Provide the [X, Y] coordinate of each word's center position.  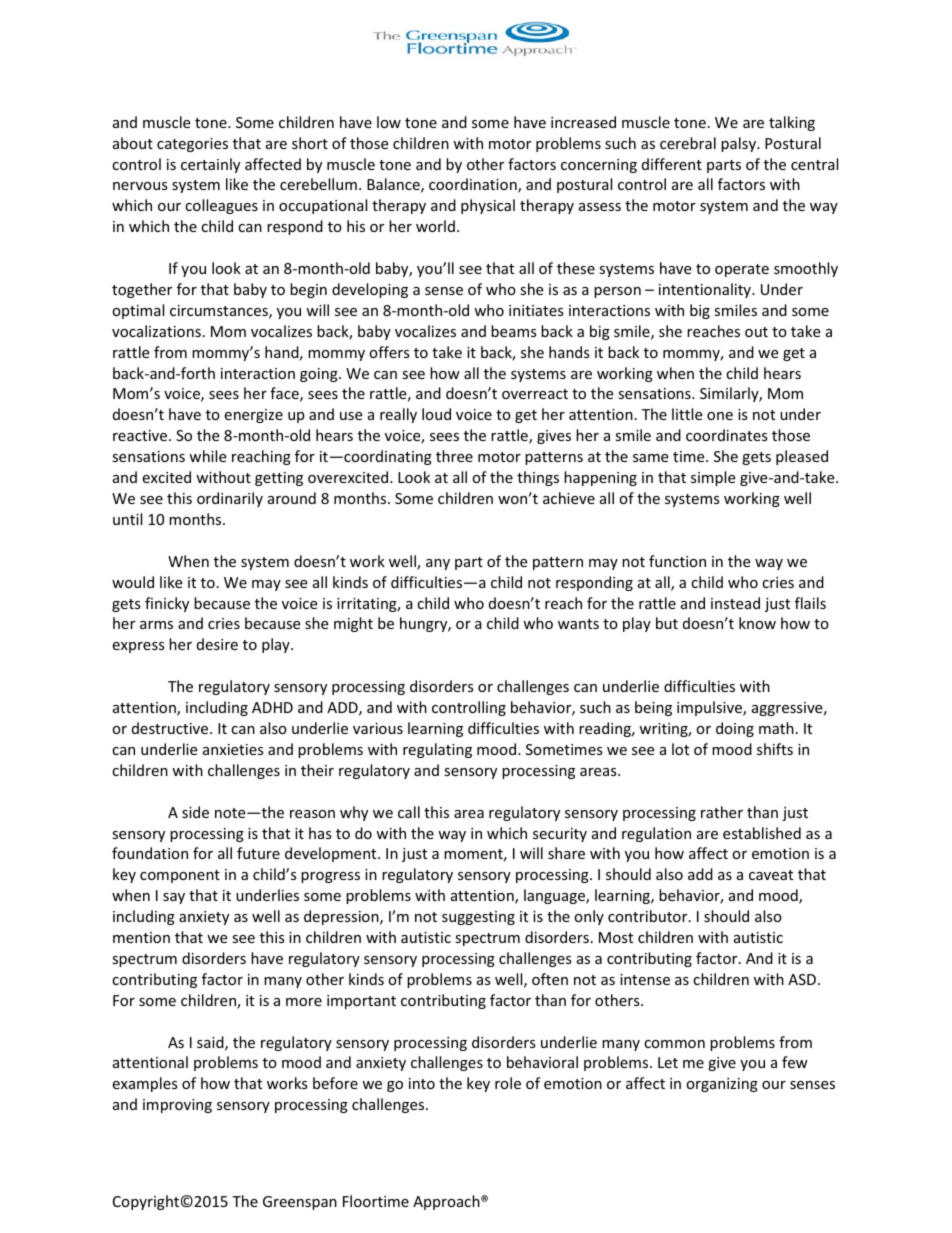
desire [217, 644]
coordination [474, 185]
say [174, 898]
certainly [210, 165]
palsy [739, 144]
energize [253, 416]
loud [436, 414]
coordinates [727, 435]
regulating [437, 750]
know [757, 623]
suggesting [478, 918]
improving [177, 1106]
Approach [447, 1202]
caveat [771, 875]
